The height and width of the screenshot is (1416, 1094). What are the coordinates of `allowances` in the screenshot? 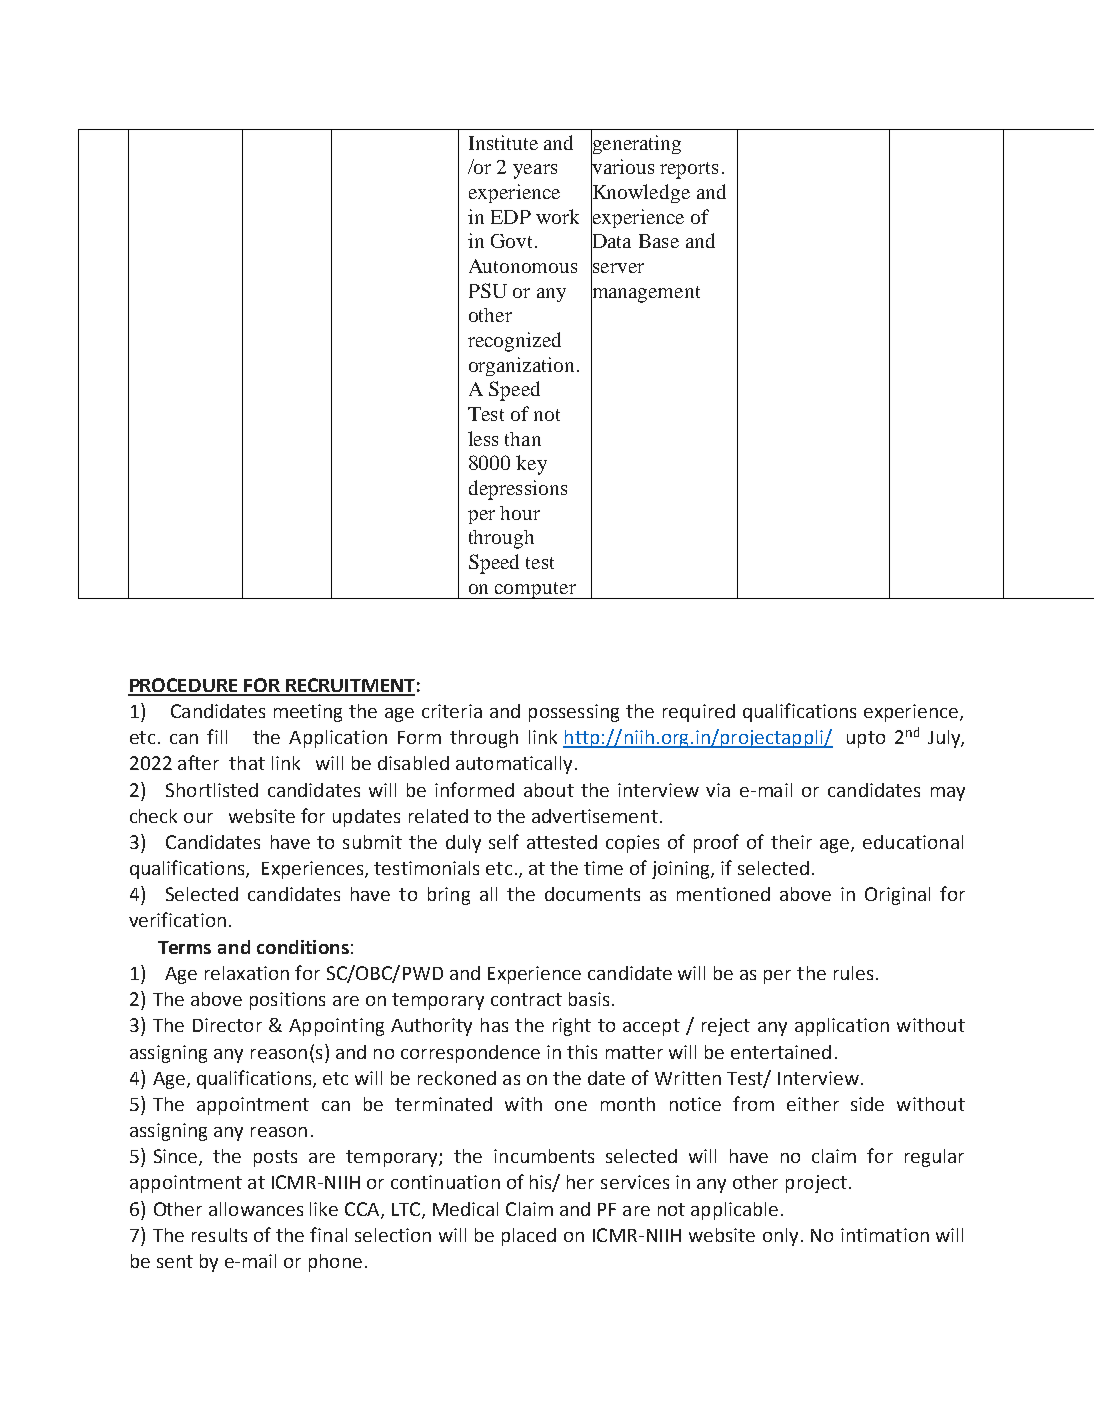 It's located at (256, 1209).
